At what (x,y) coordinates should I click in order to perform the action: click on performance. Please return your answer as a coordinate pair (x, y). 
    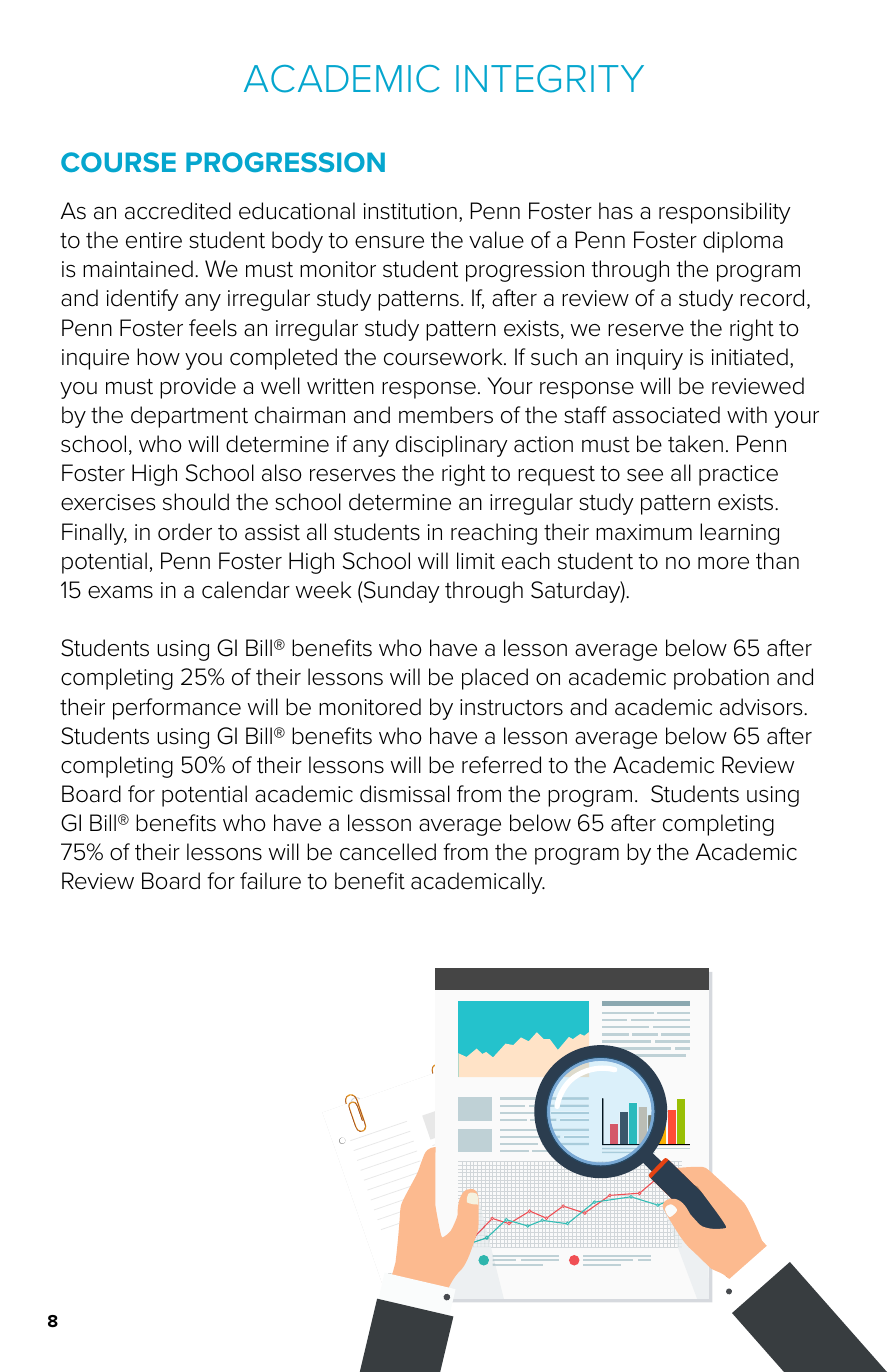
    Looking at the image, I should click on (177, 709).
